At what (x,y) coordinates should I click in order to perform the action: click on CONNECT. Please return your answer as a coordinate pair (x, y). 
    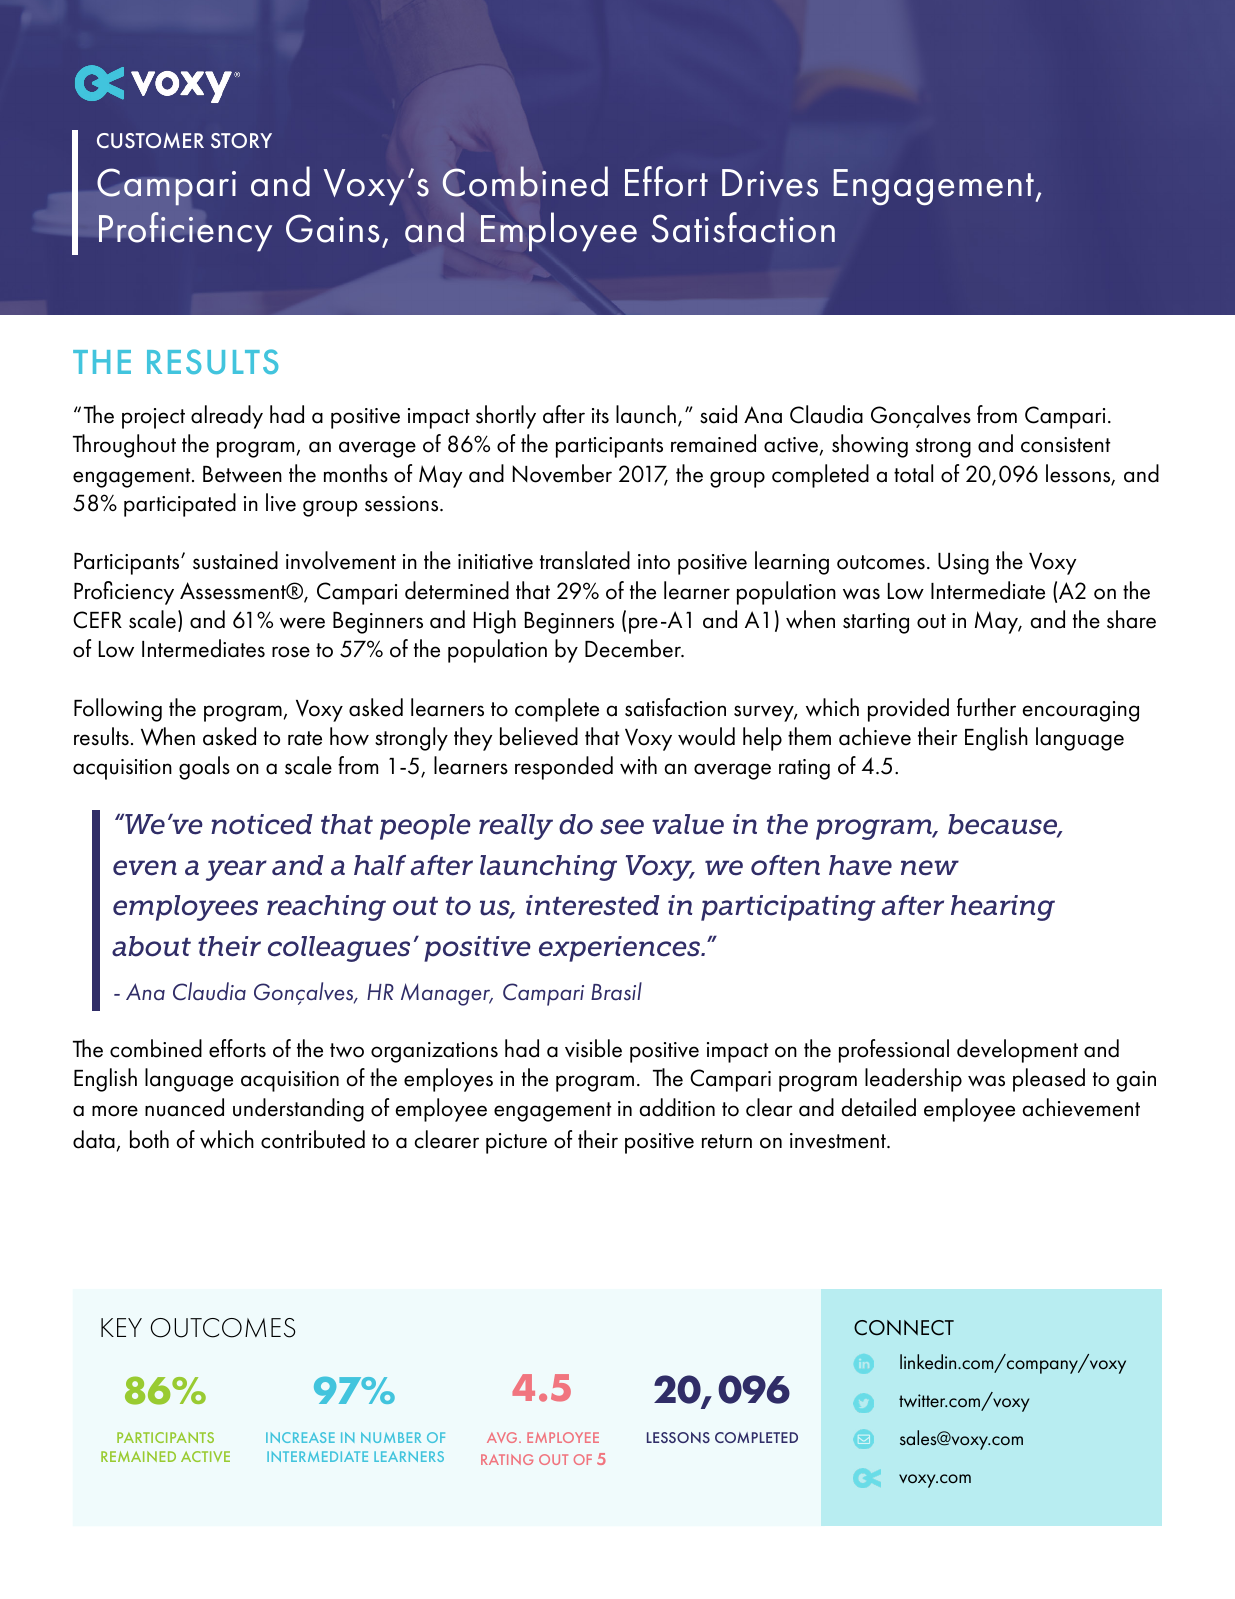
    Looking at the image, I should click on (904, 1328).
